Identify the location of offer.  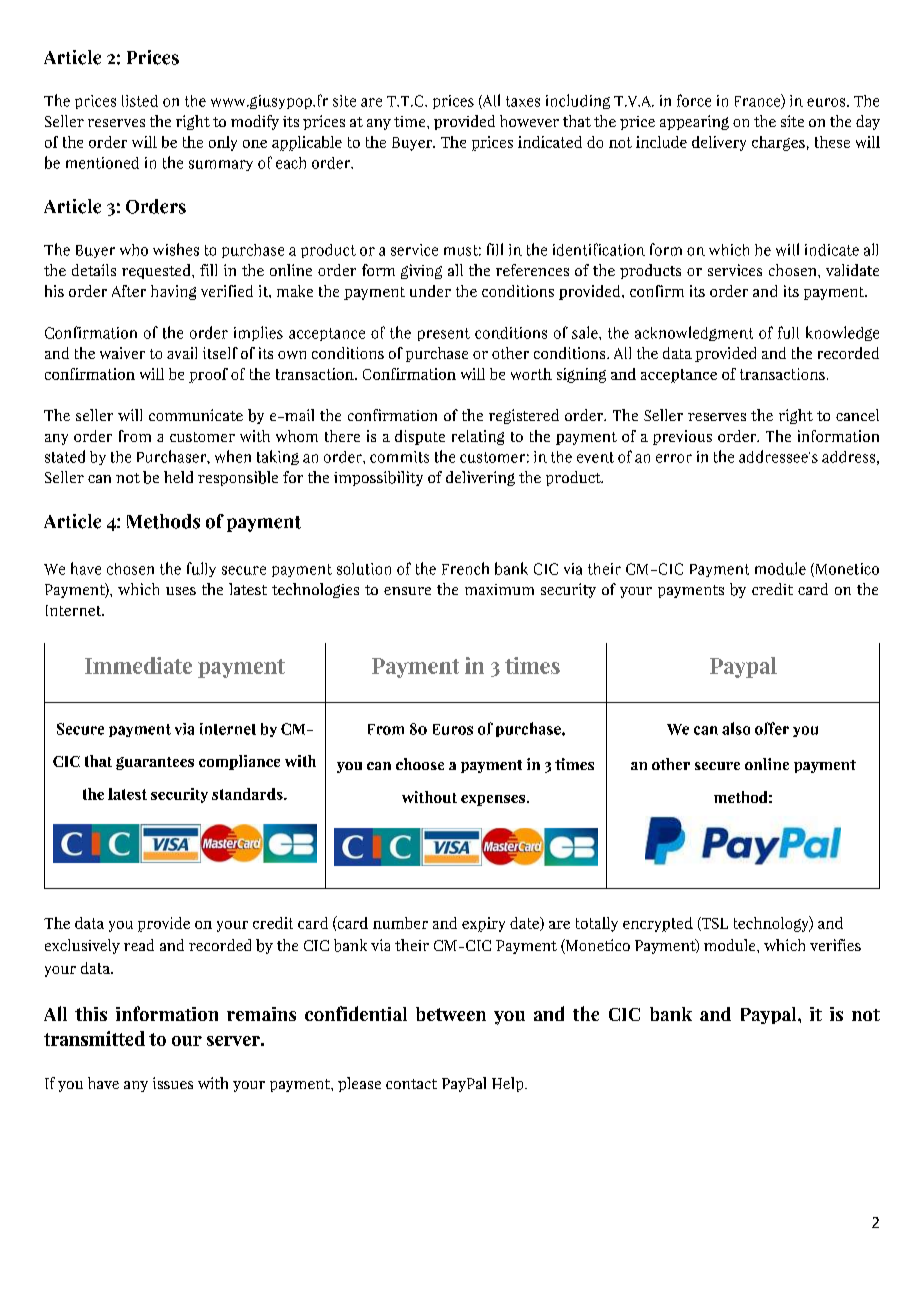
(772, 728).
